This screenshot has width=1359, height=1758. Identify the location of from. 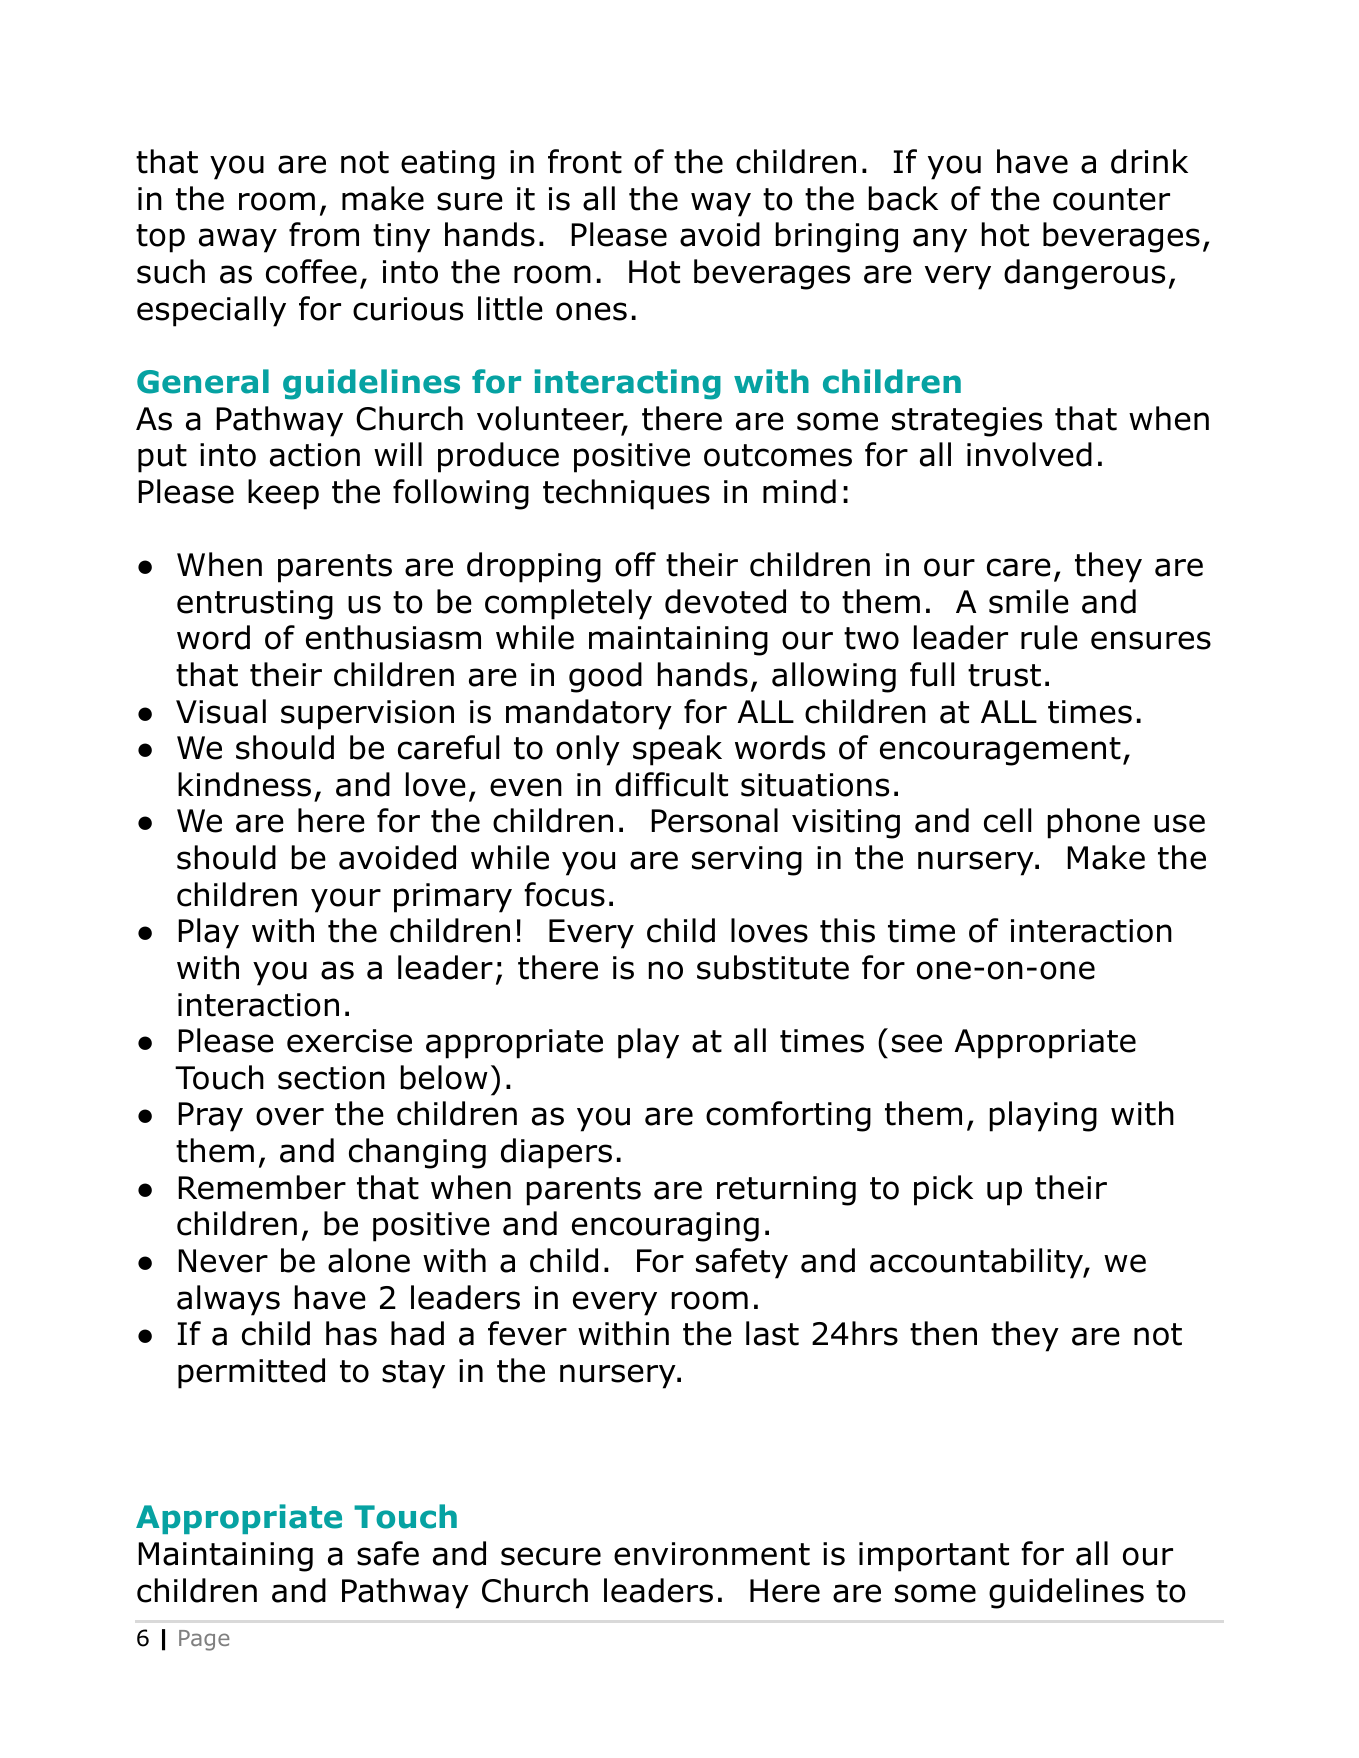
(324, 234).
